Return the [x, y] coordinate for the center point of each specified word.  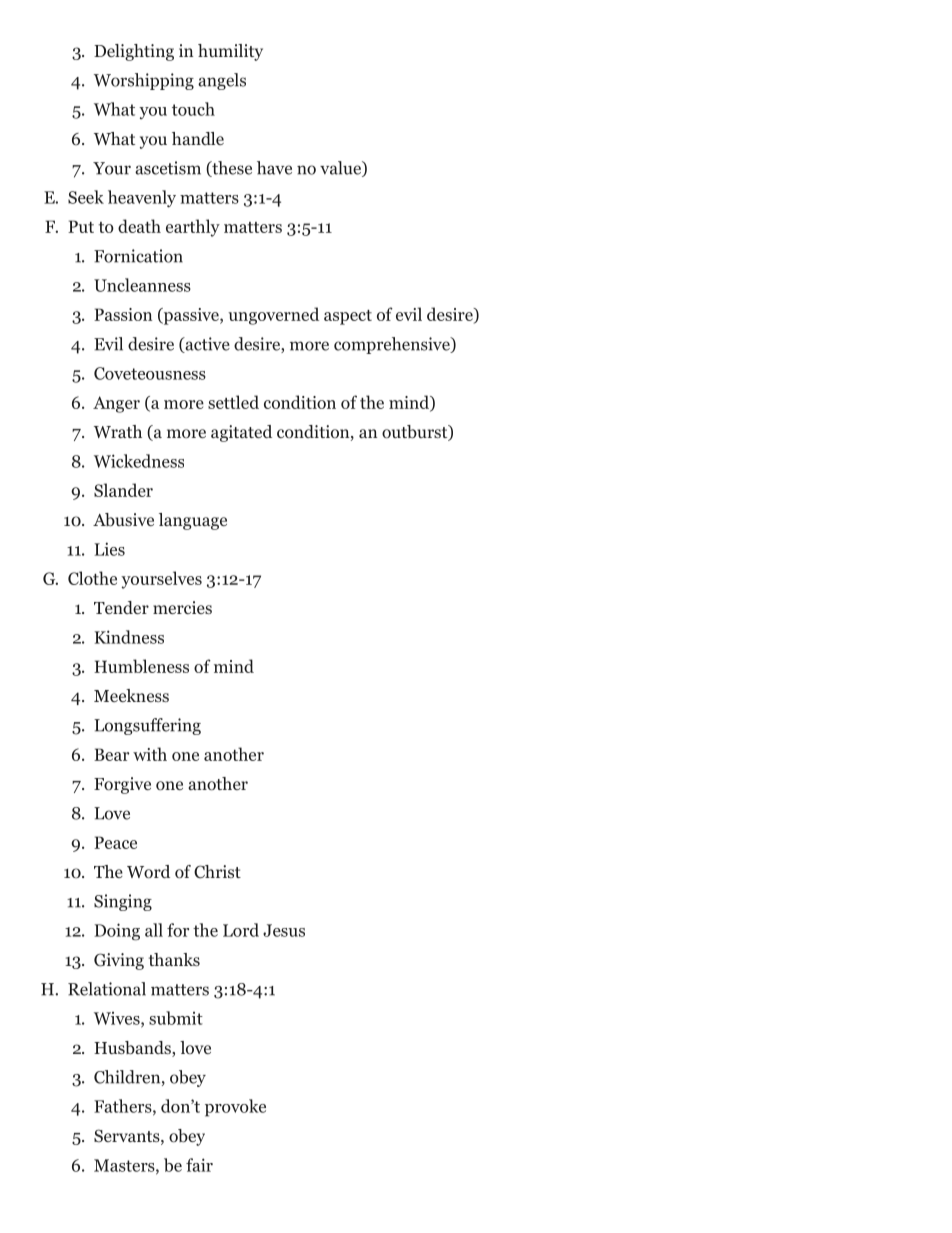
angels [222, 81]
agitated [241, 433]
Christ [217, 872]
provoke [235, 1108]
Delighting [134, 52]
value [341, 169]
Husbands [133, 1049]
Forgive [122, 785]
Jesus [284, 930]
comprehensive [393, 345]
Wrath [118, 431]
